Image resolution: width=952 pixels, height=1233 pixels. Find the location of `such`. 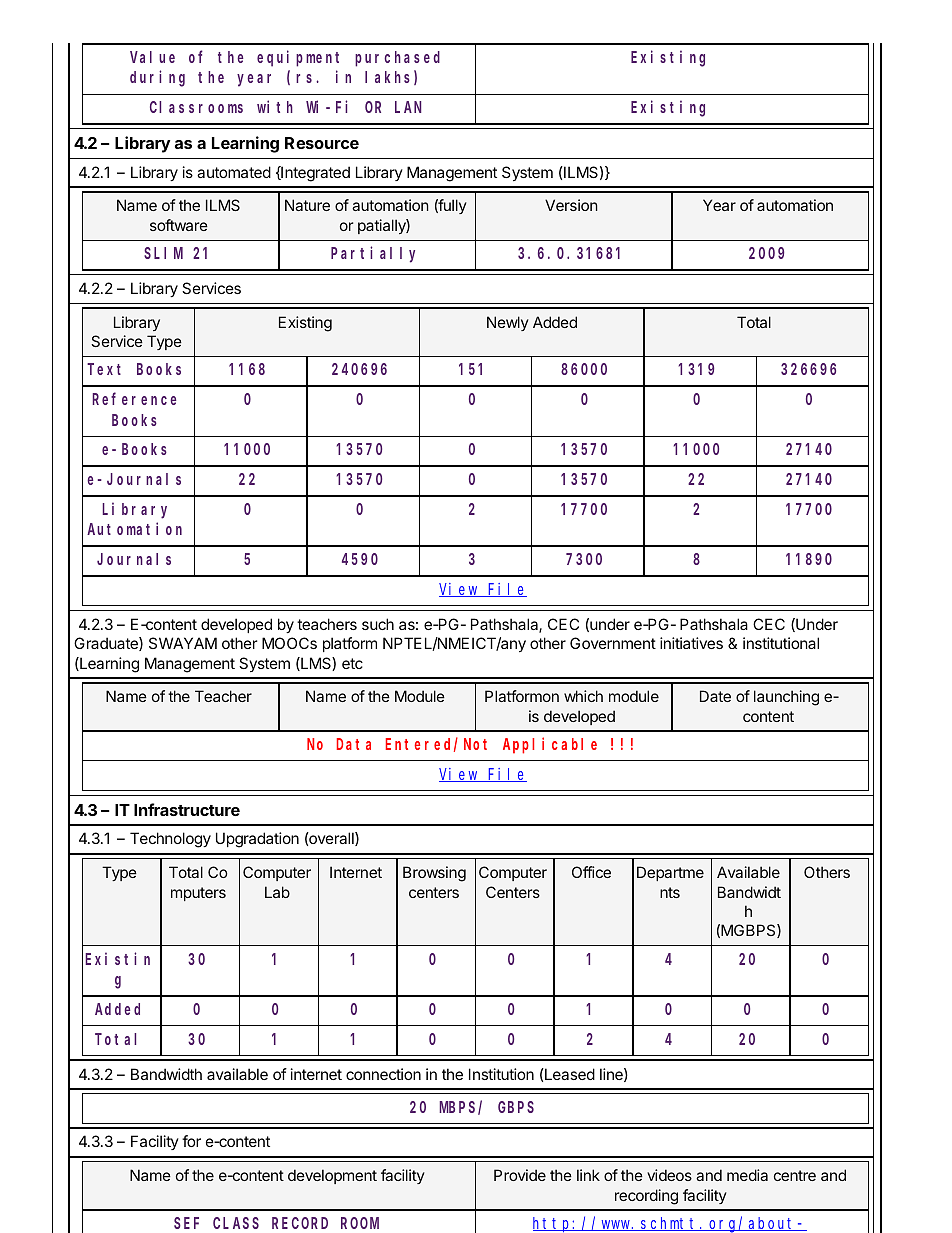

such is located at coordinates (378, 624).
